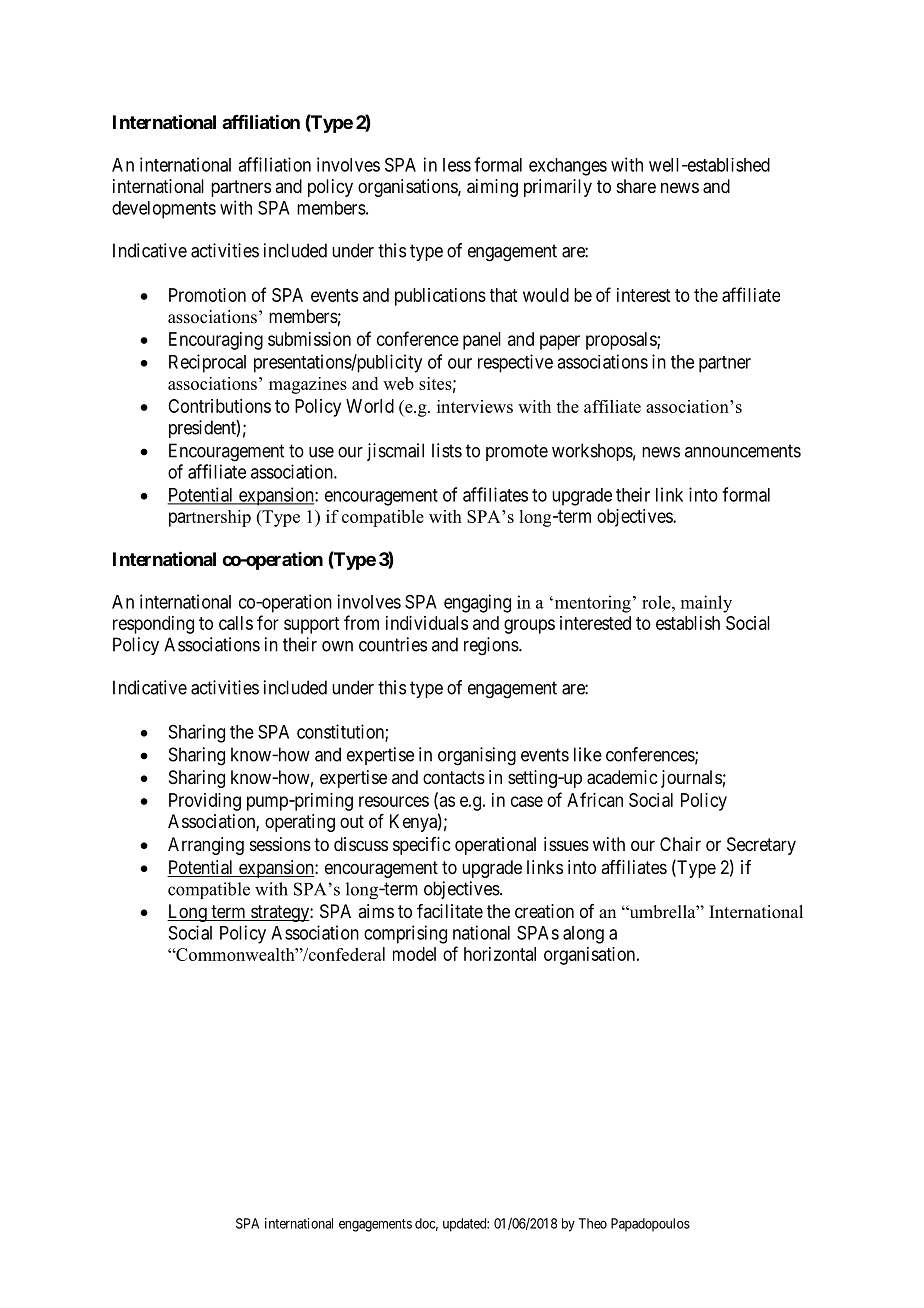 This document has height=1308, width=924. Describe the element at coordinates (492, 188) in the document. I see `aiming` at that location.
